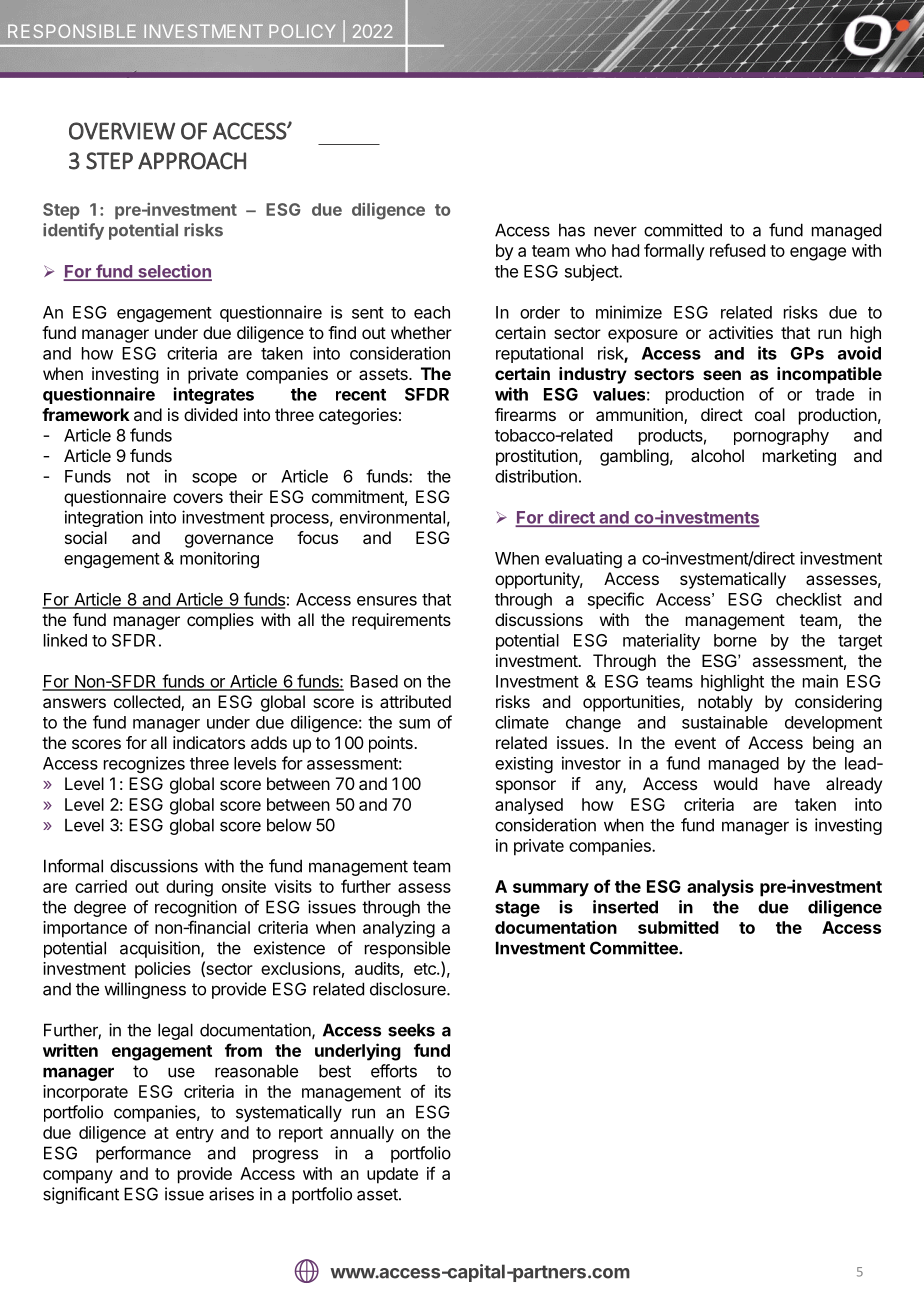  Describe the element at coordinates (517, 909) in the screenshot. I see `stage` at that location.
